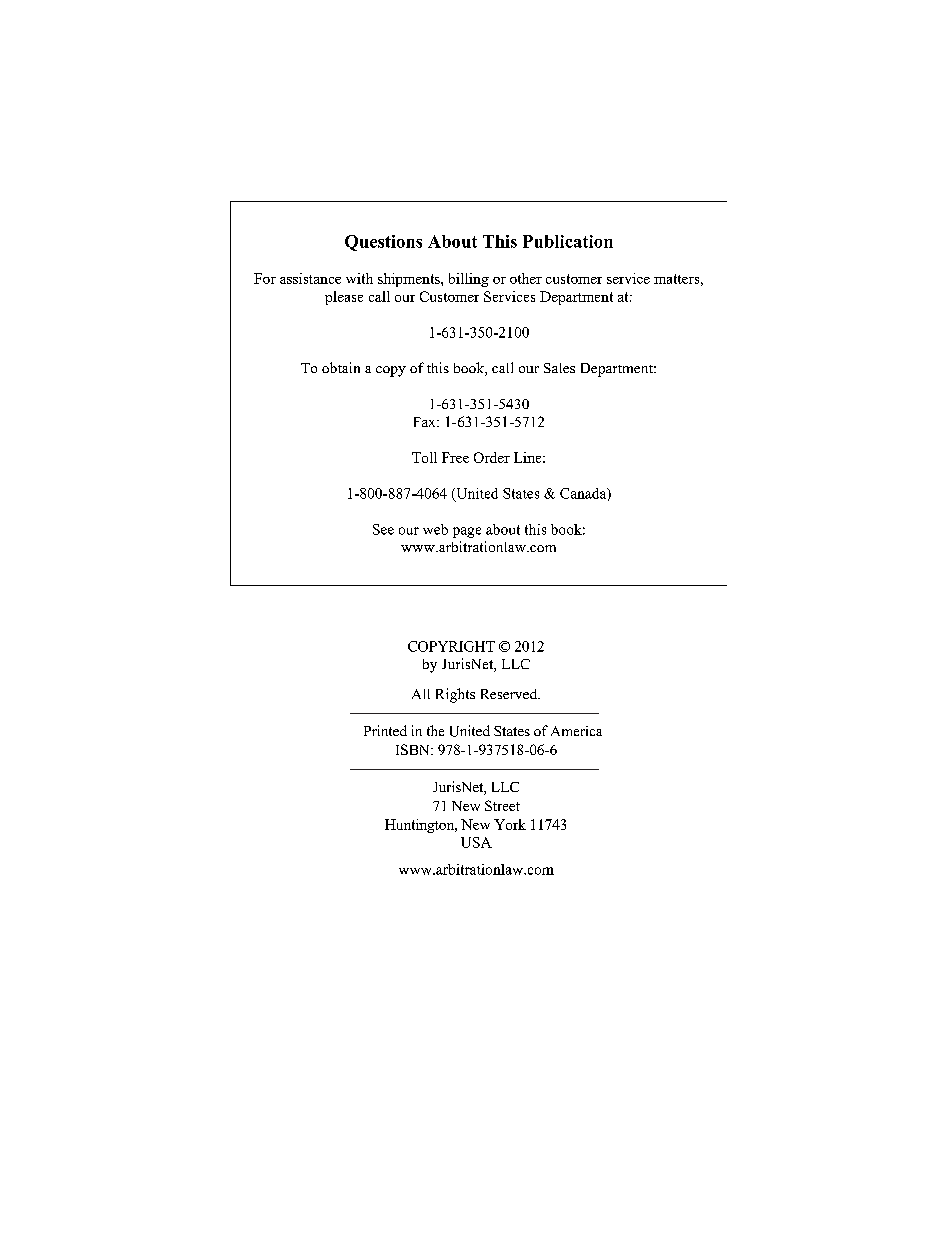 This screenshot has height=1233, width=952. Describe the element at coordinates (435, 529) in the screenshot. I see `web` at that location.
